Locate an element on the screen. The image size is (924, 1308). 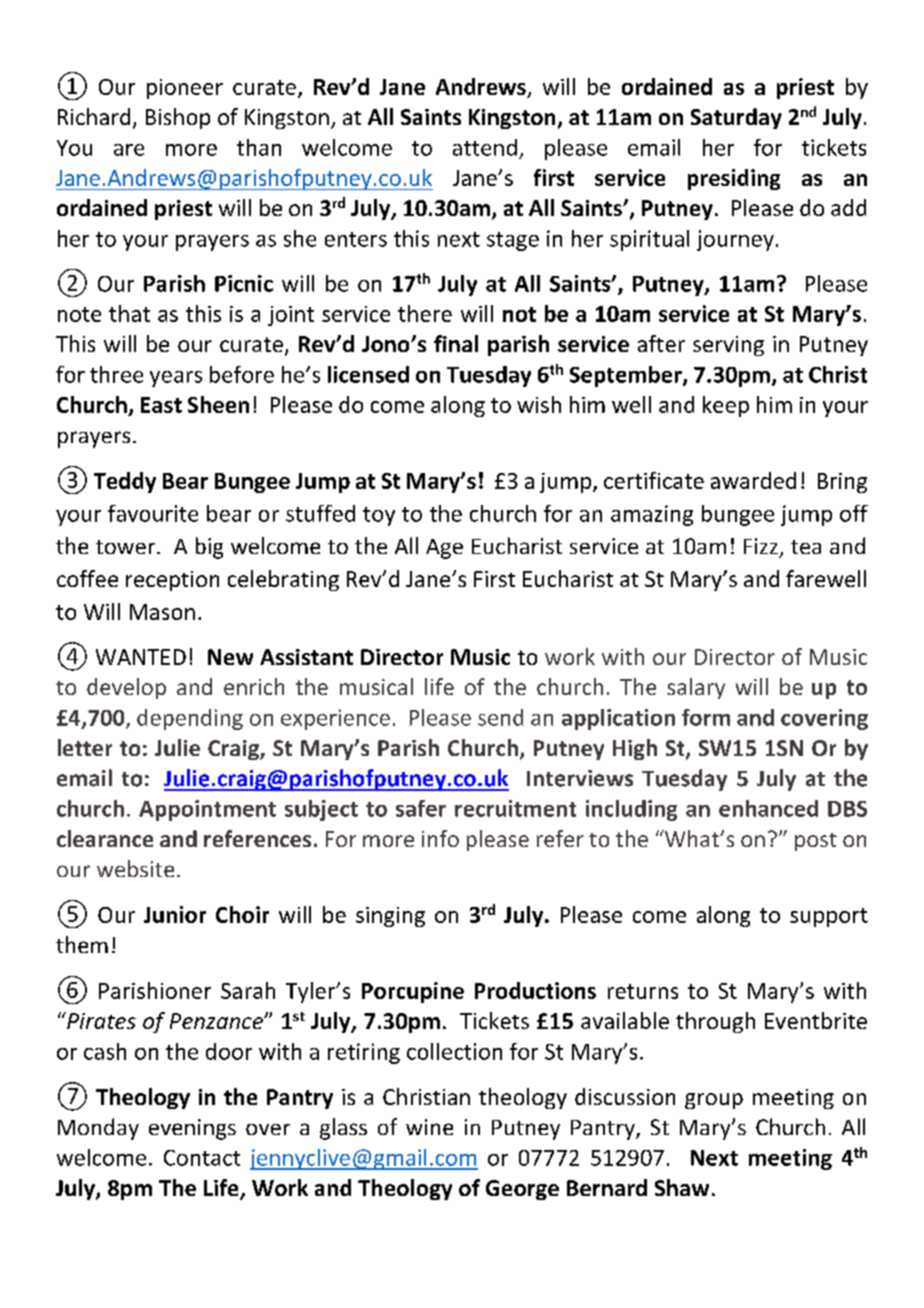
enhanced is located at coordinates (768, 808).
